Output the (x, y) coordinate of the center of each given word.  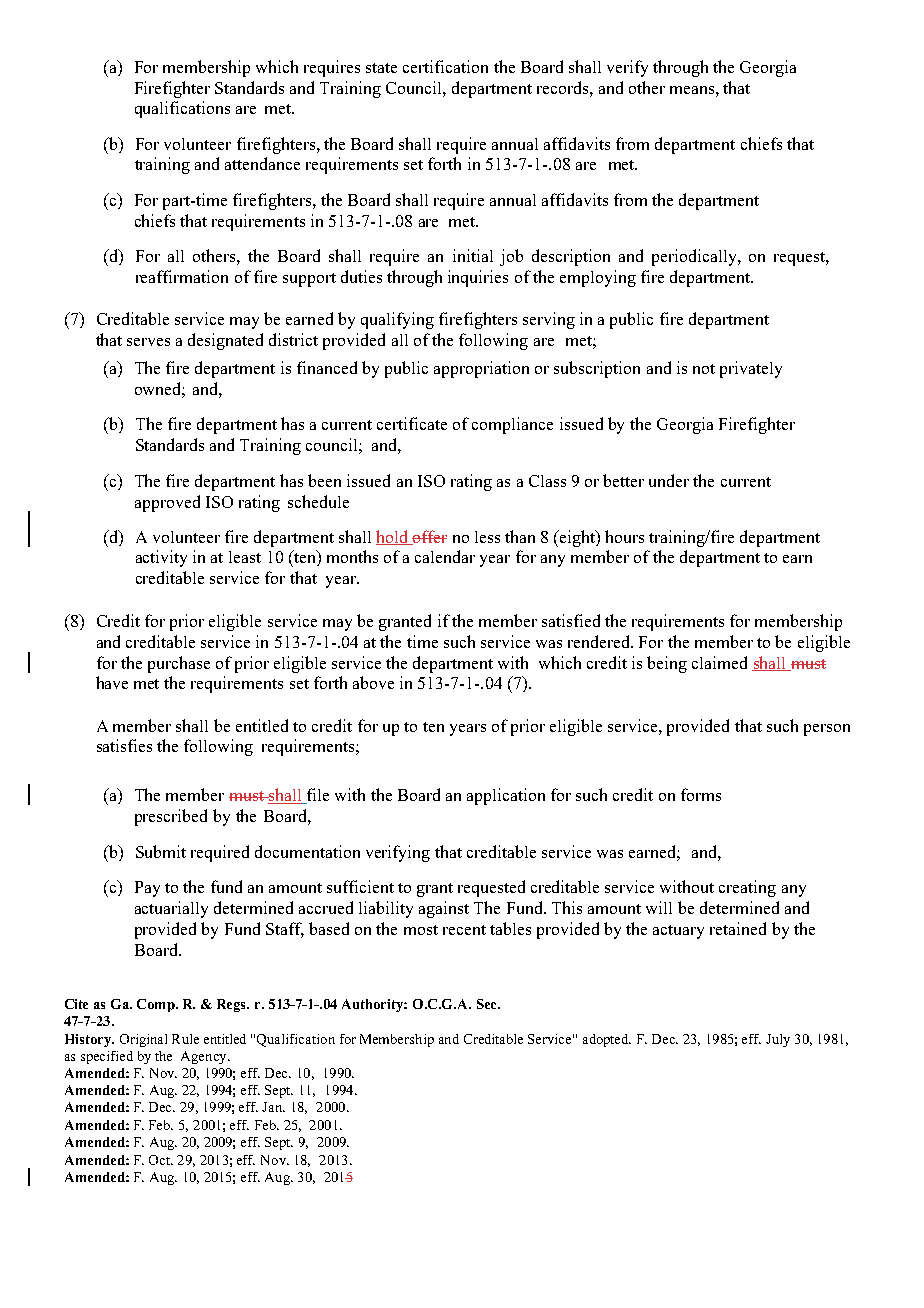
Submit (161, 851)
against (444, 909)
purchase (179, 664)
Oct (161, 1160)
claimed (719, 662)
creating (747, 888)
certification (445, 66)
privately (751, 369)
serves (148, 342)
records (564, 87)
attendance (262, 163)
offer (429, 537)
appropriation (481, 369)
